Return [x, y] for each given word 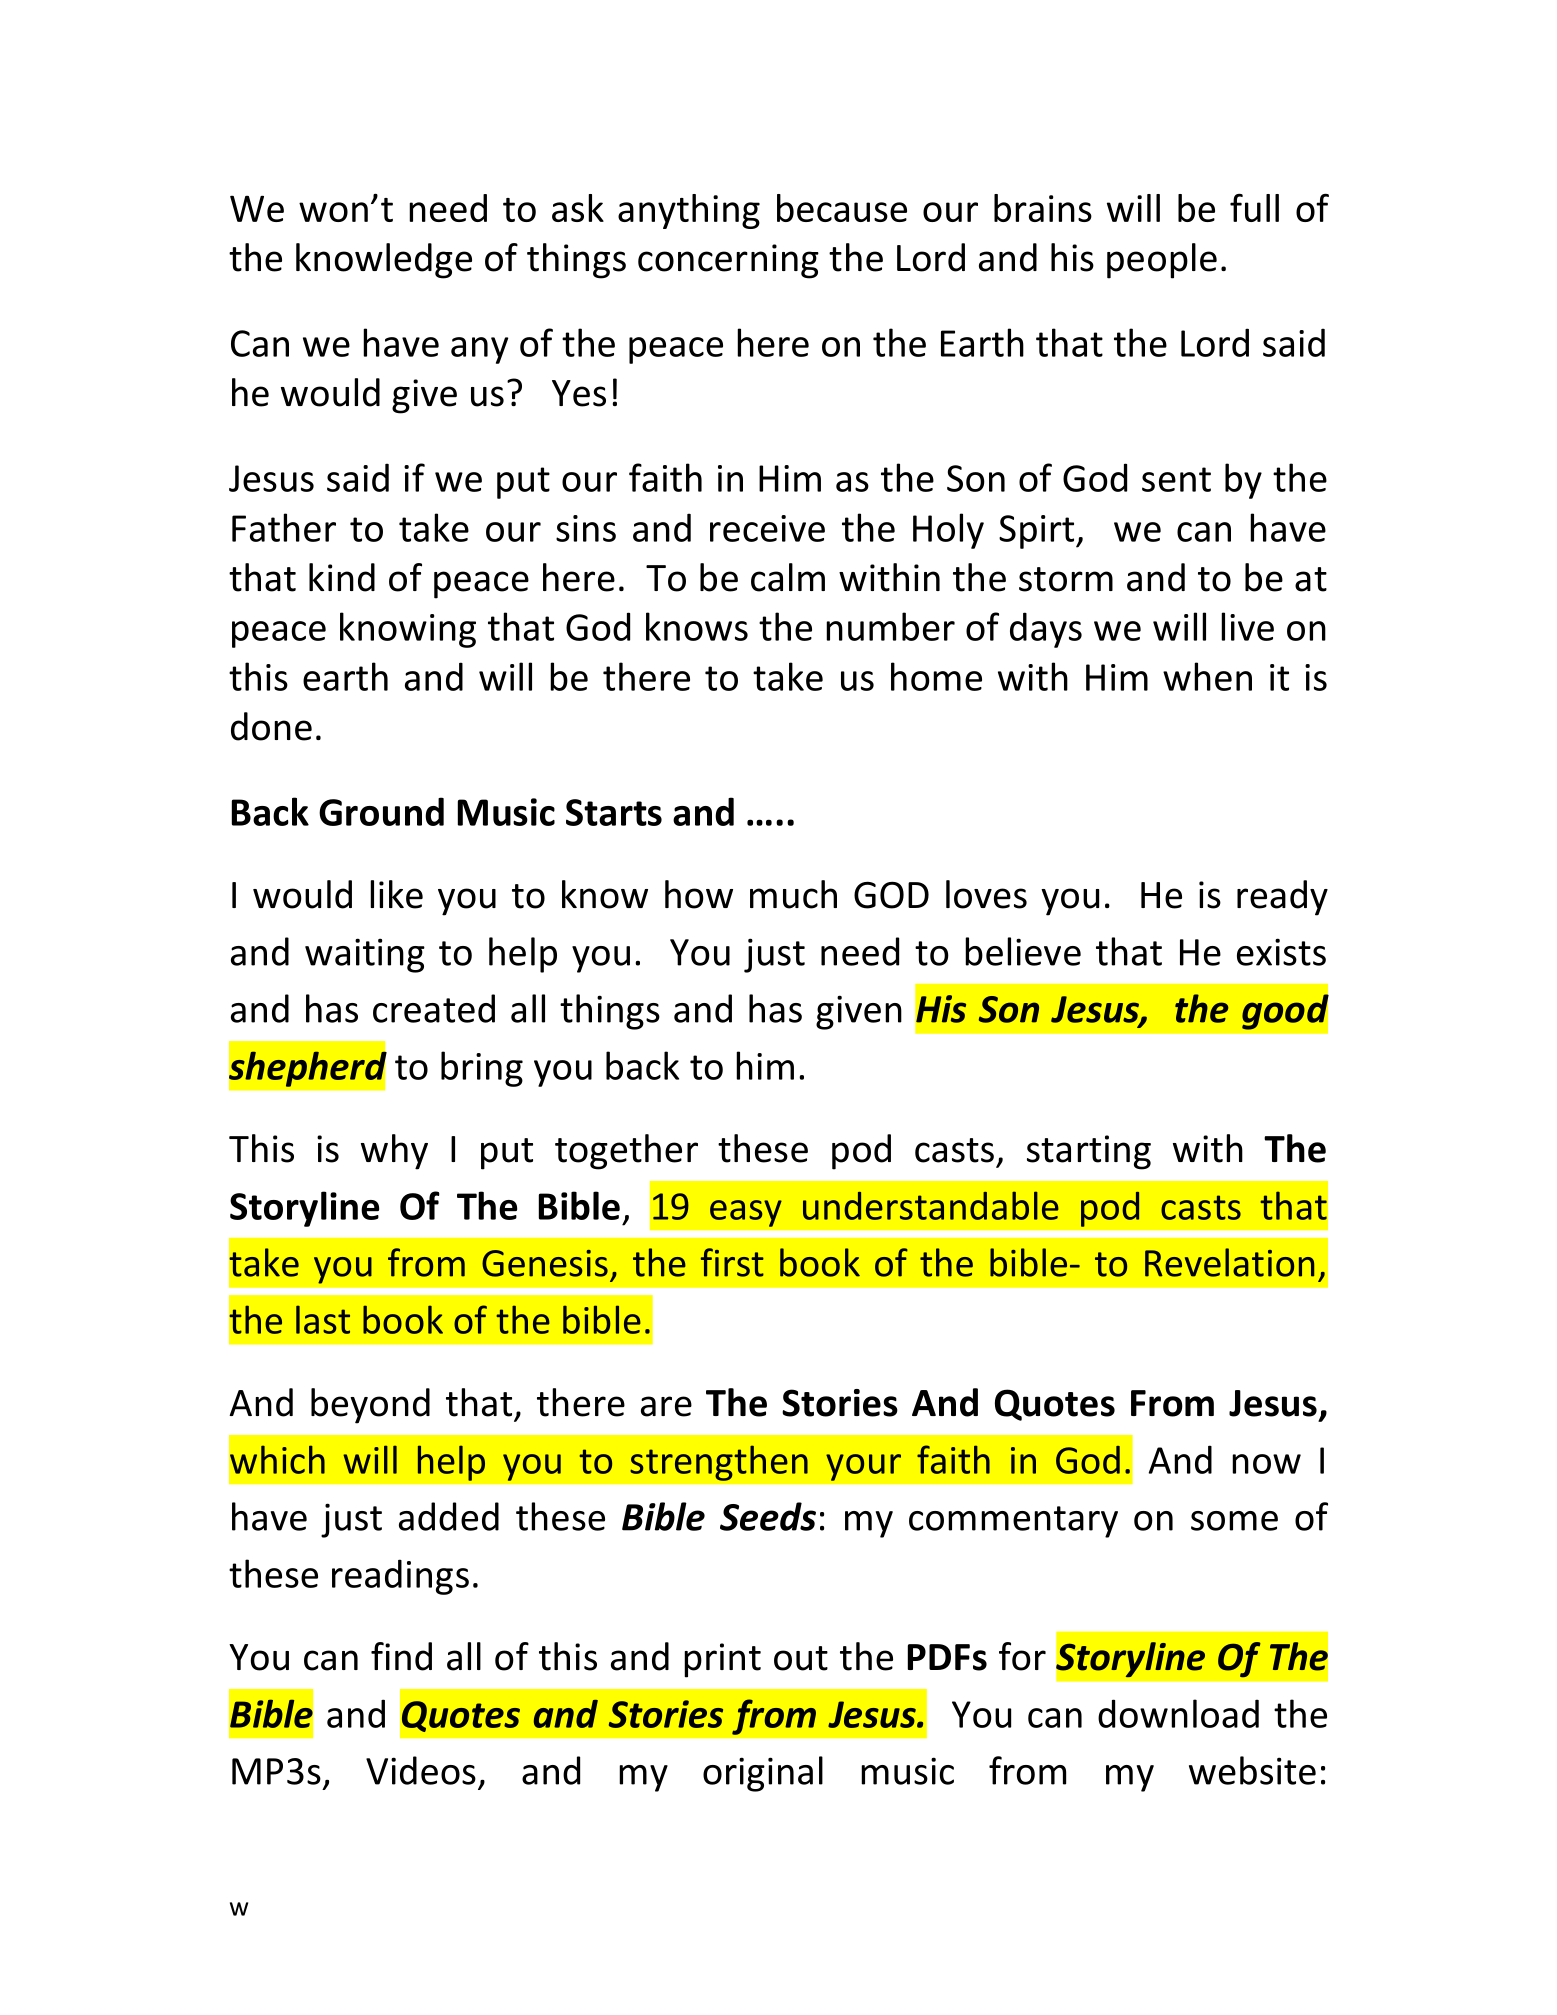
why [394, 1152]
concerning [728, 261]
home [936, 676]
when [1207, 676]
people [1162, 261]
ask [578, 208]
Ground [381, 811]
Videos [421, 1770]
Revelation [1229, 1262]
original [763, 1774]
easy [746, 1213]
